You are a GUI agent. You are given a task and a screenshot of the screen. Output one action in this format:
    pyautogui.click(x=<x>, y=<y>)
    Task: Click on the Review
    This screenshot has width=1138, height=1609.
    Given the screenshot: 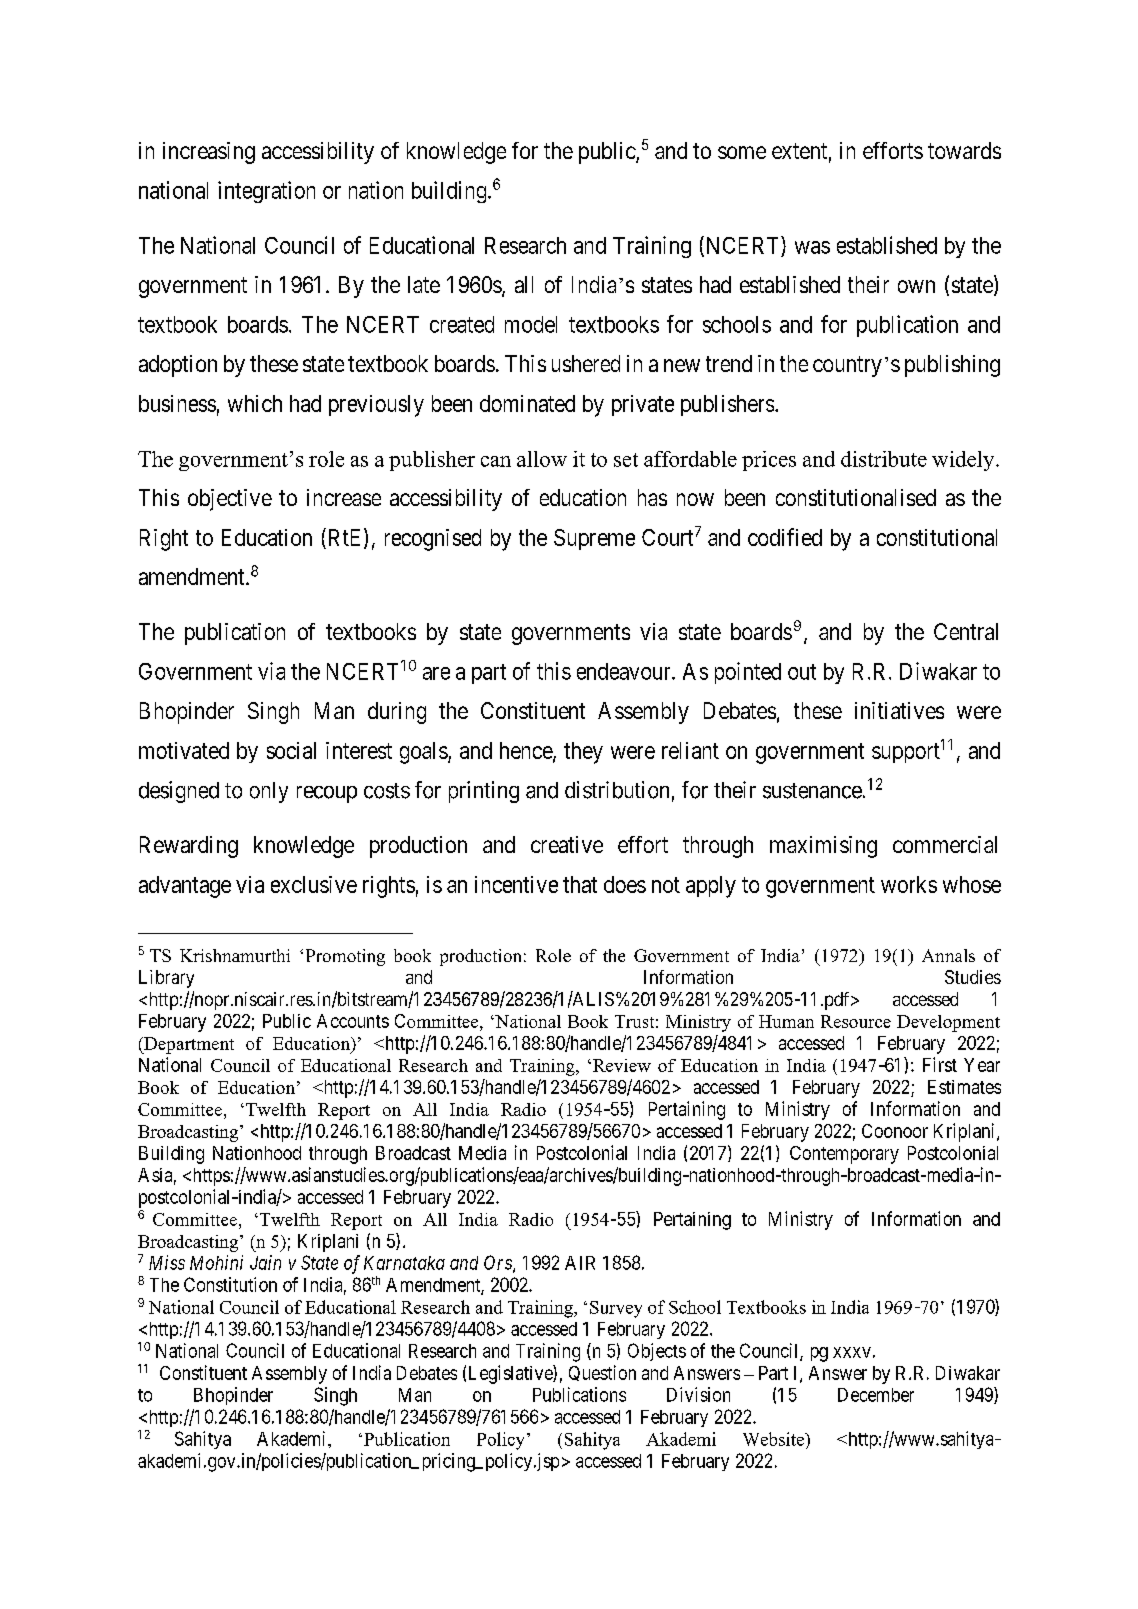 What is the action you would take?
    pyautogui.click(x=622, y=1065)
